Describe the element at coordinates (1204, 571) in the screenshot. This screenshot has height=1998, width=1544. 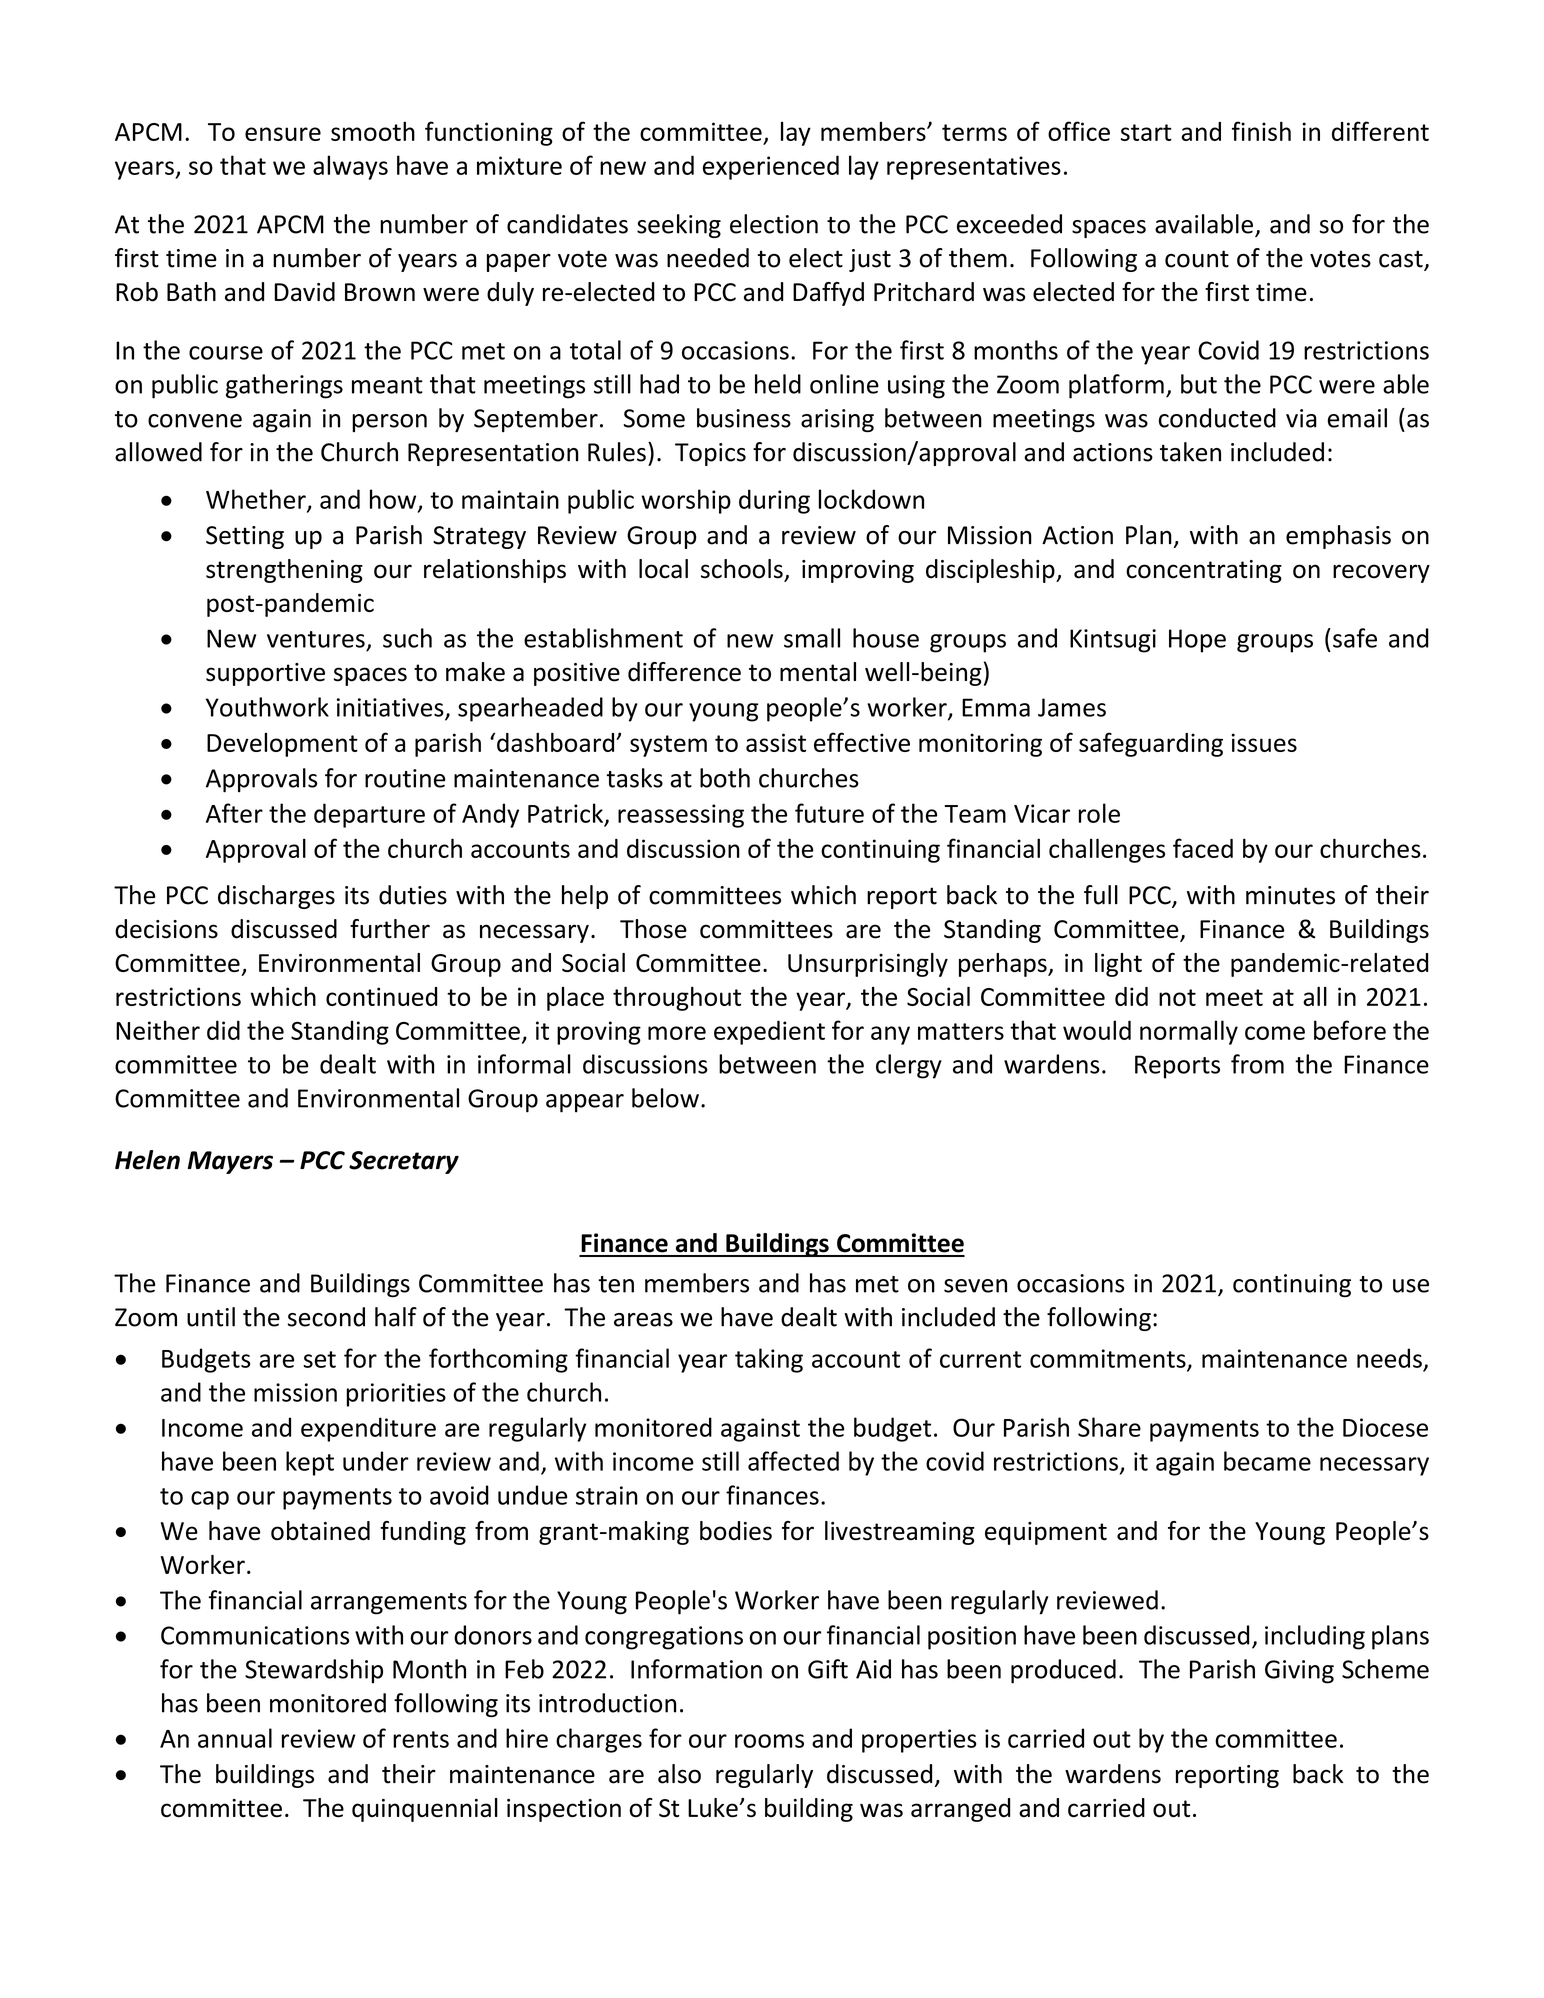
I see `concentrating` at that location.
